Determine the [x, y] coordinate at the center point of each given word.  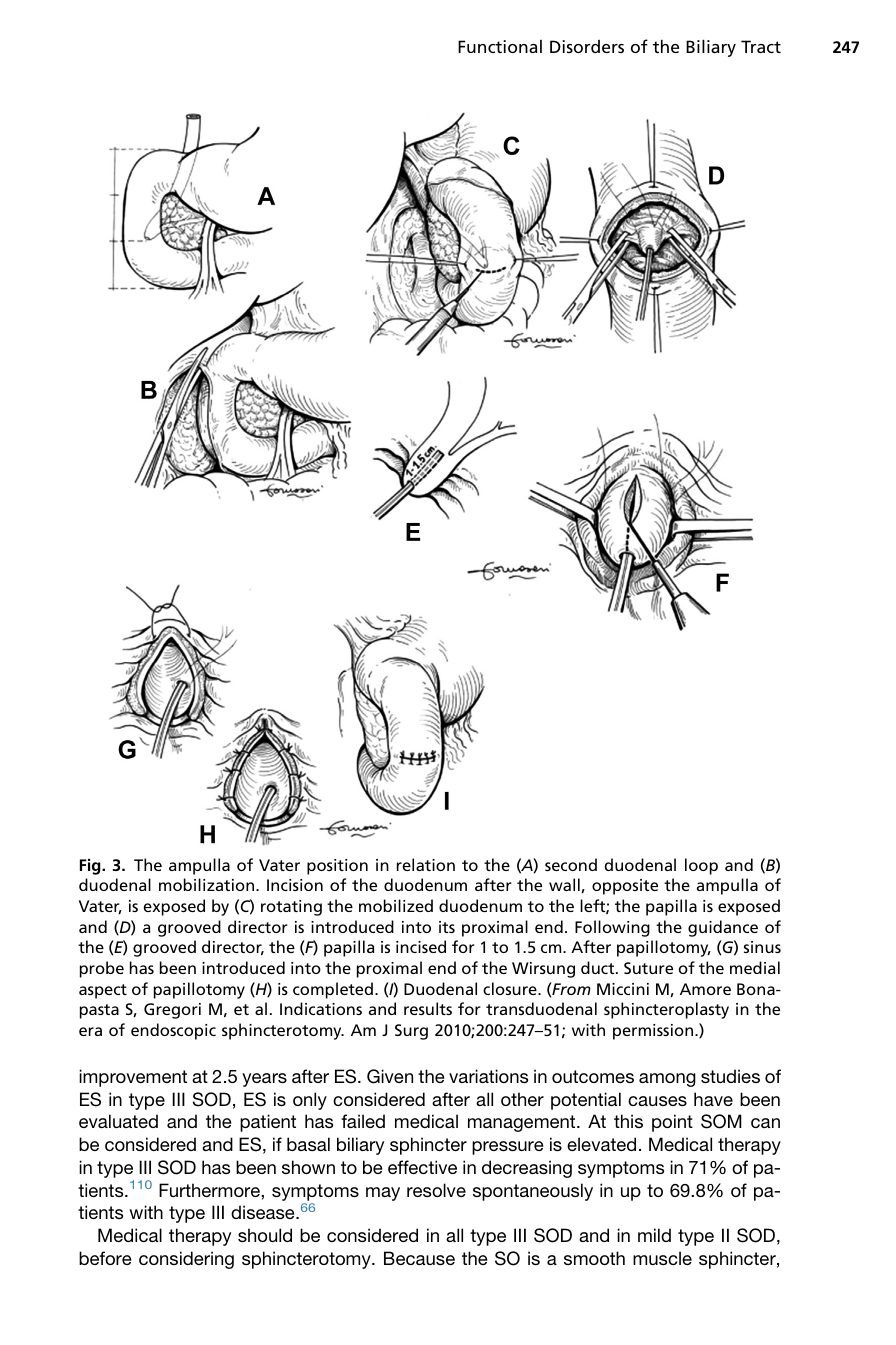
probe [102, 969]
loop [701, 866]
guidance [723, 928]
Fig [91, 867]
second [571, 864]
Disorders [587, 46]
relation [426, 864]
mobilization [208, 884]
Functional [500, 46]
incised [421, 946]
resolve [436, 1190]
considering [186, 1260]
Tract [761, 46]
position [337, 867]
